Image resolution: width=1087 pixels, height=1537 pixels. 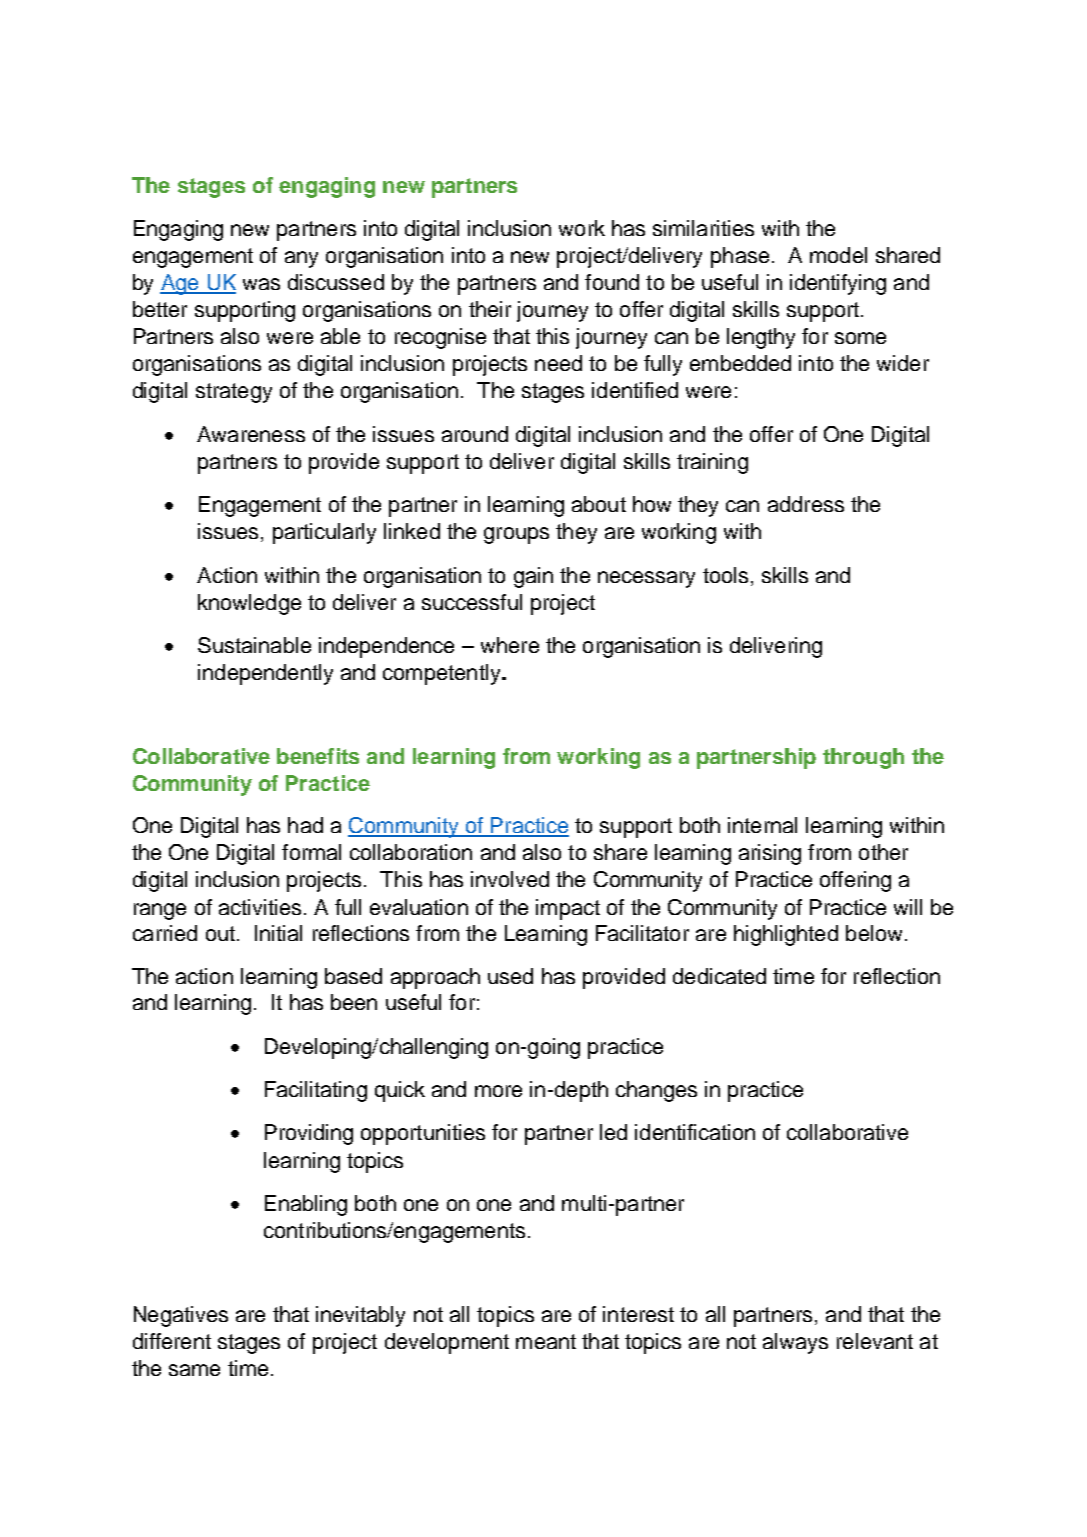 What do you see at coordinates (786, 935) in the screenshot?
I see `highlighted` at bounding box center [786, 935].
